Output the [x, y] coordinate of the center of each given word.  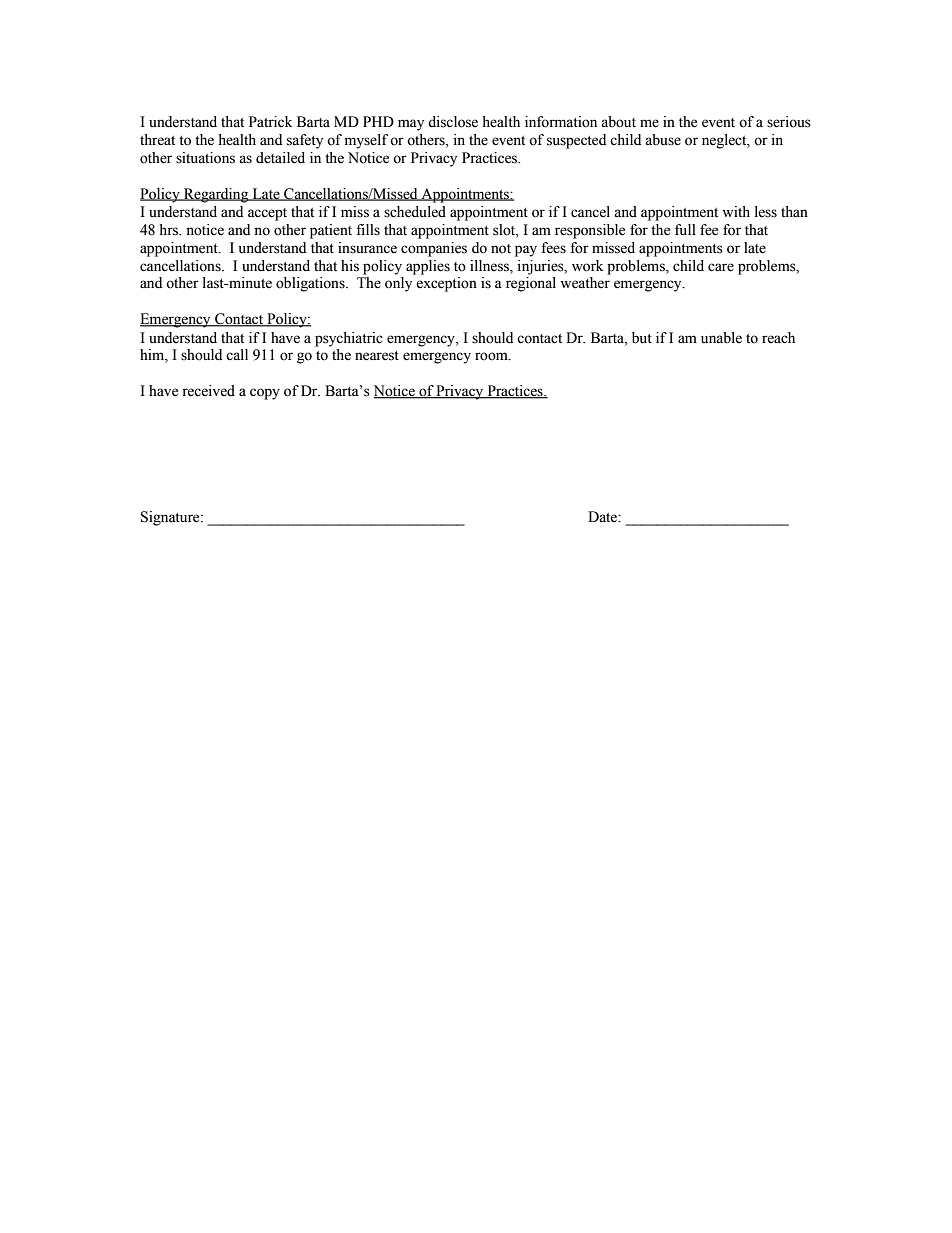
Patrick [270, 121]
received [208, 391]
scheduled [415, 212]
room [492, 356]
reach [778, 338]
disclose [453, 122]
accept [267, 214]
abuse [663, 140]
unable [721, 338]
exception [446, 284]
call [237, 355]
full [685, 230]
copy [265, 394]
